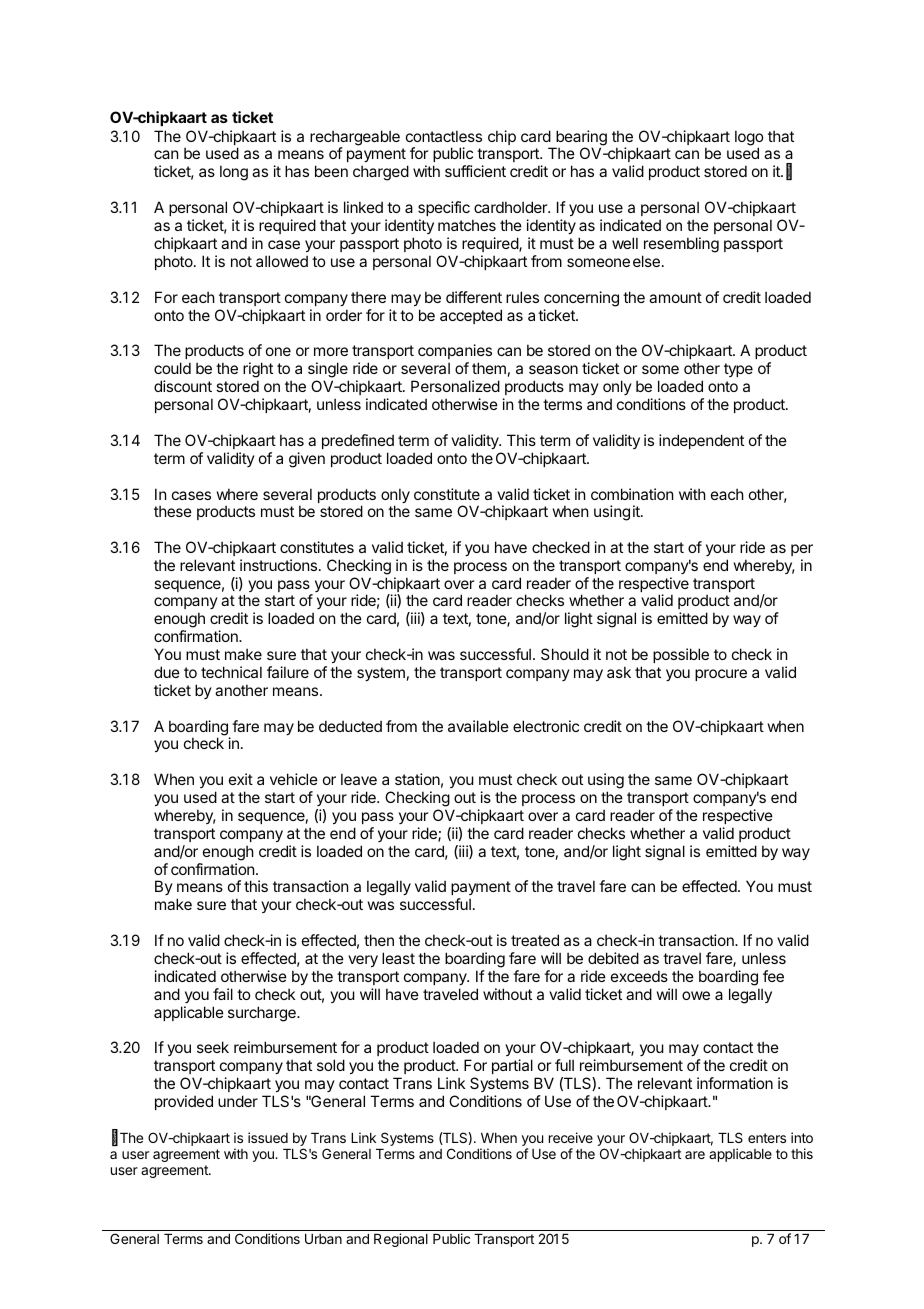 The image size is (924, 1309). What do you see at coordinates (401, 1240) in the page?
I see `Regional` at bounding box center [401, 1240].
